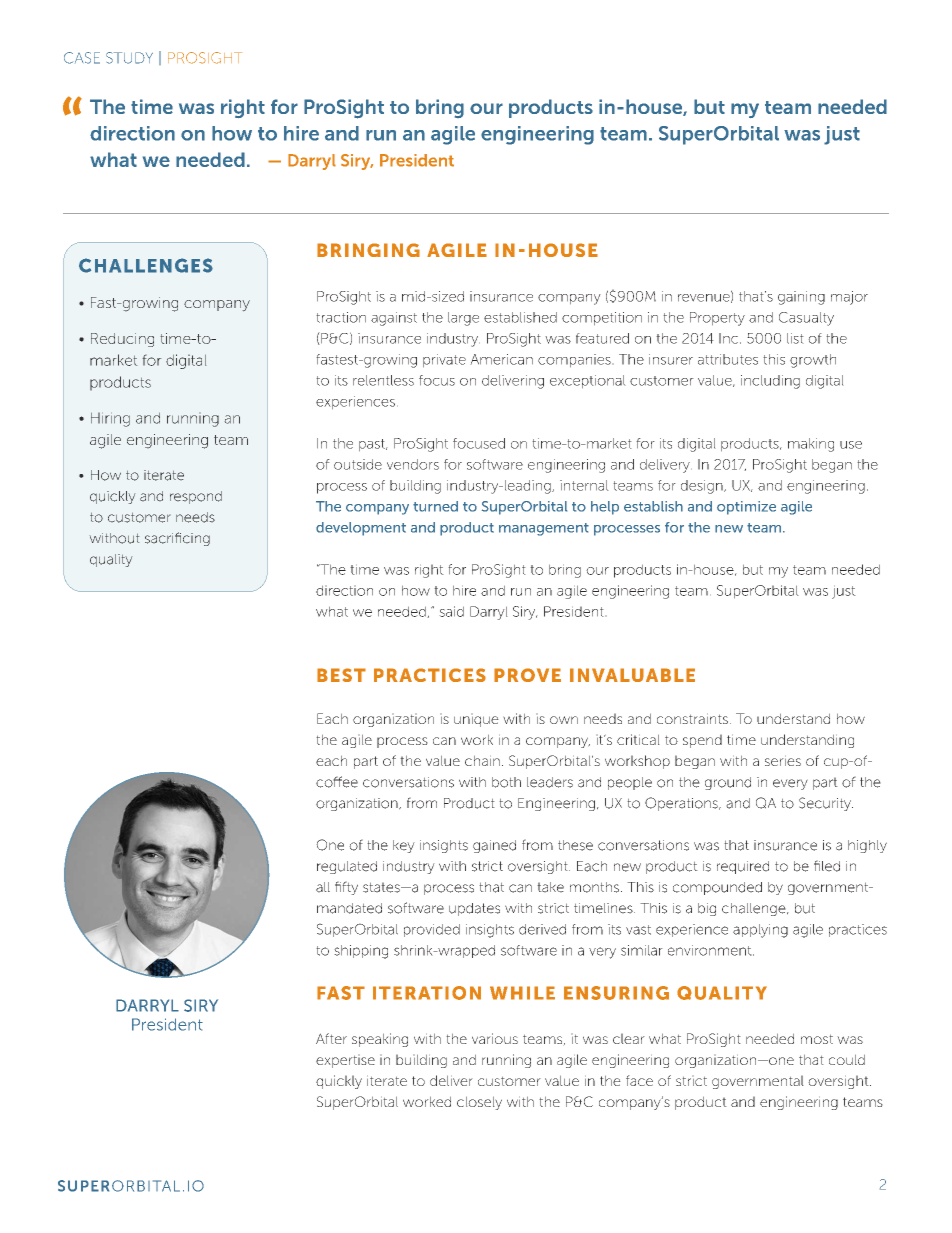 Image resolution: width=952 pixels, height=1233 pixels. Describe the element at coordinates (479, 1103) in the document. I see `closely` at that location.
